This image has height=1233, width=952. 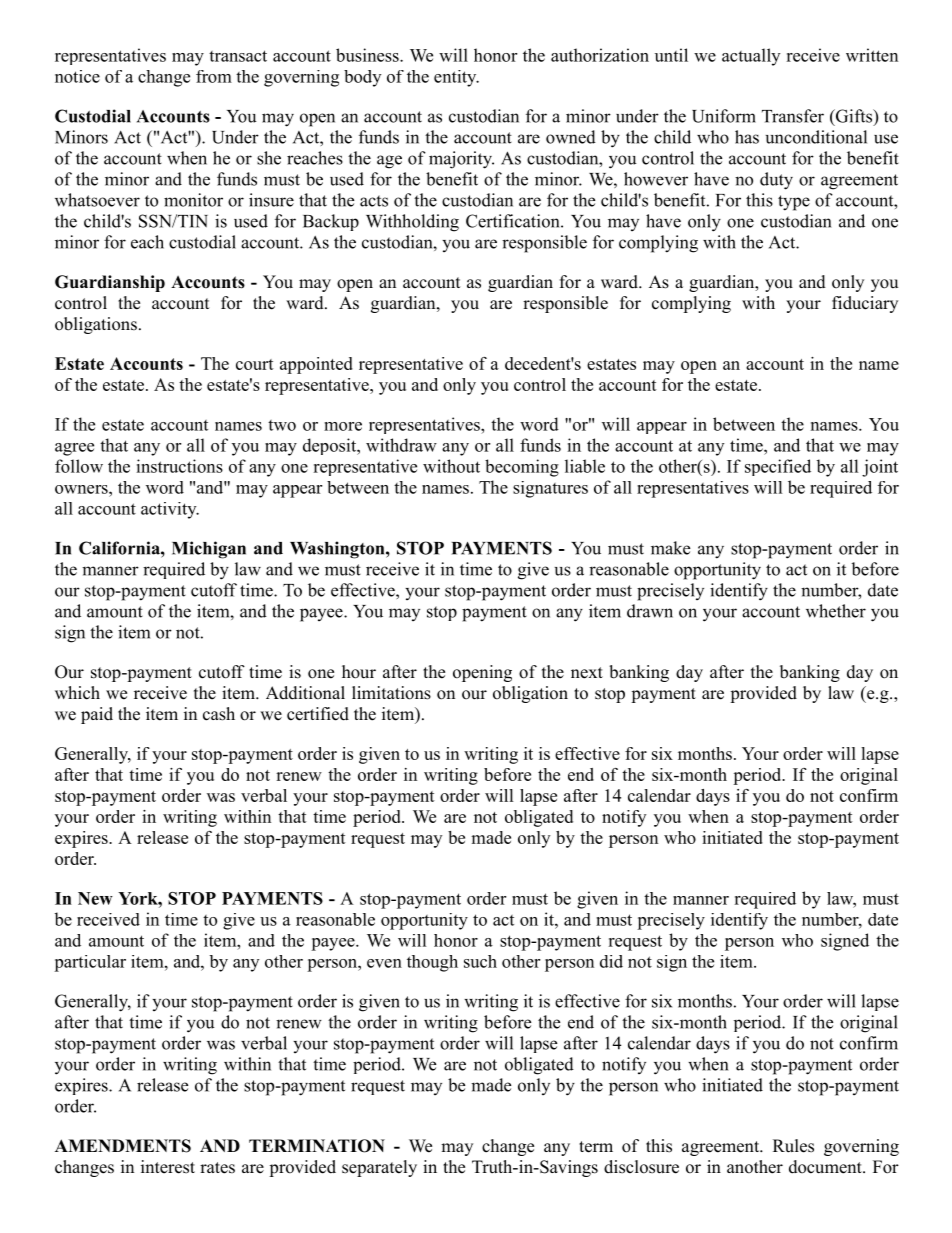 What do you see at coordinates (587, 673) in the image?
I see `next` at bounding box center [587, 673].
